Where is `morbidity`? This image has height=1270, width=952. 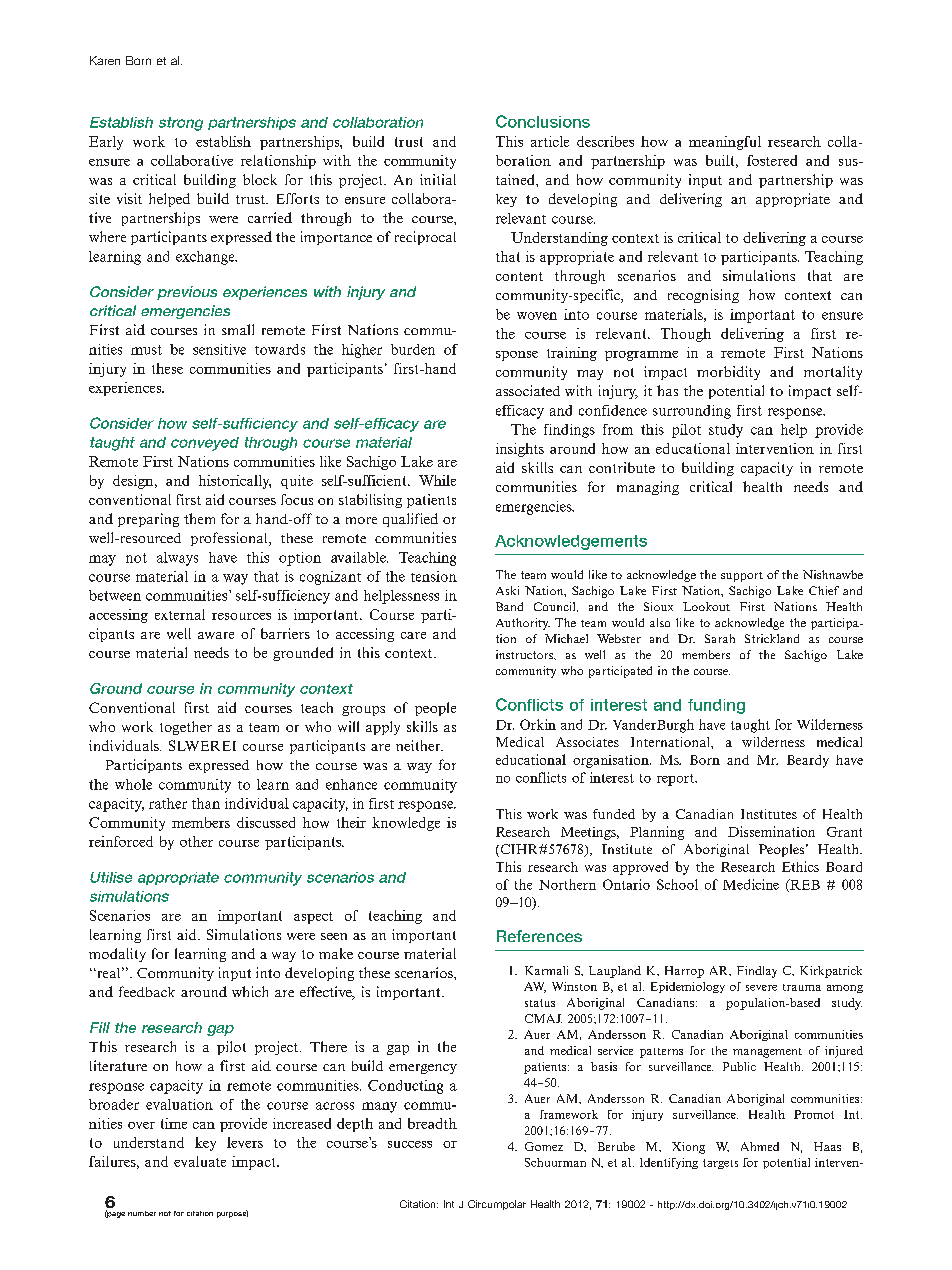 morbidity is located at coordinates (728, 373).
